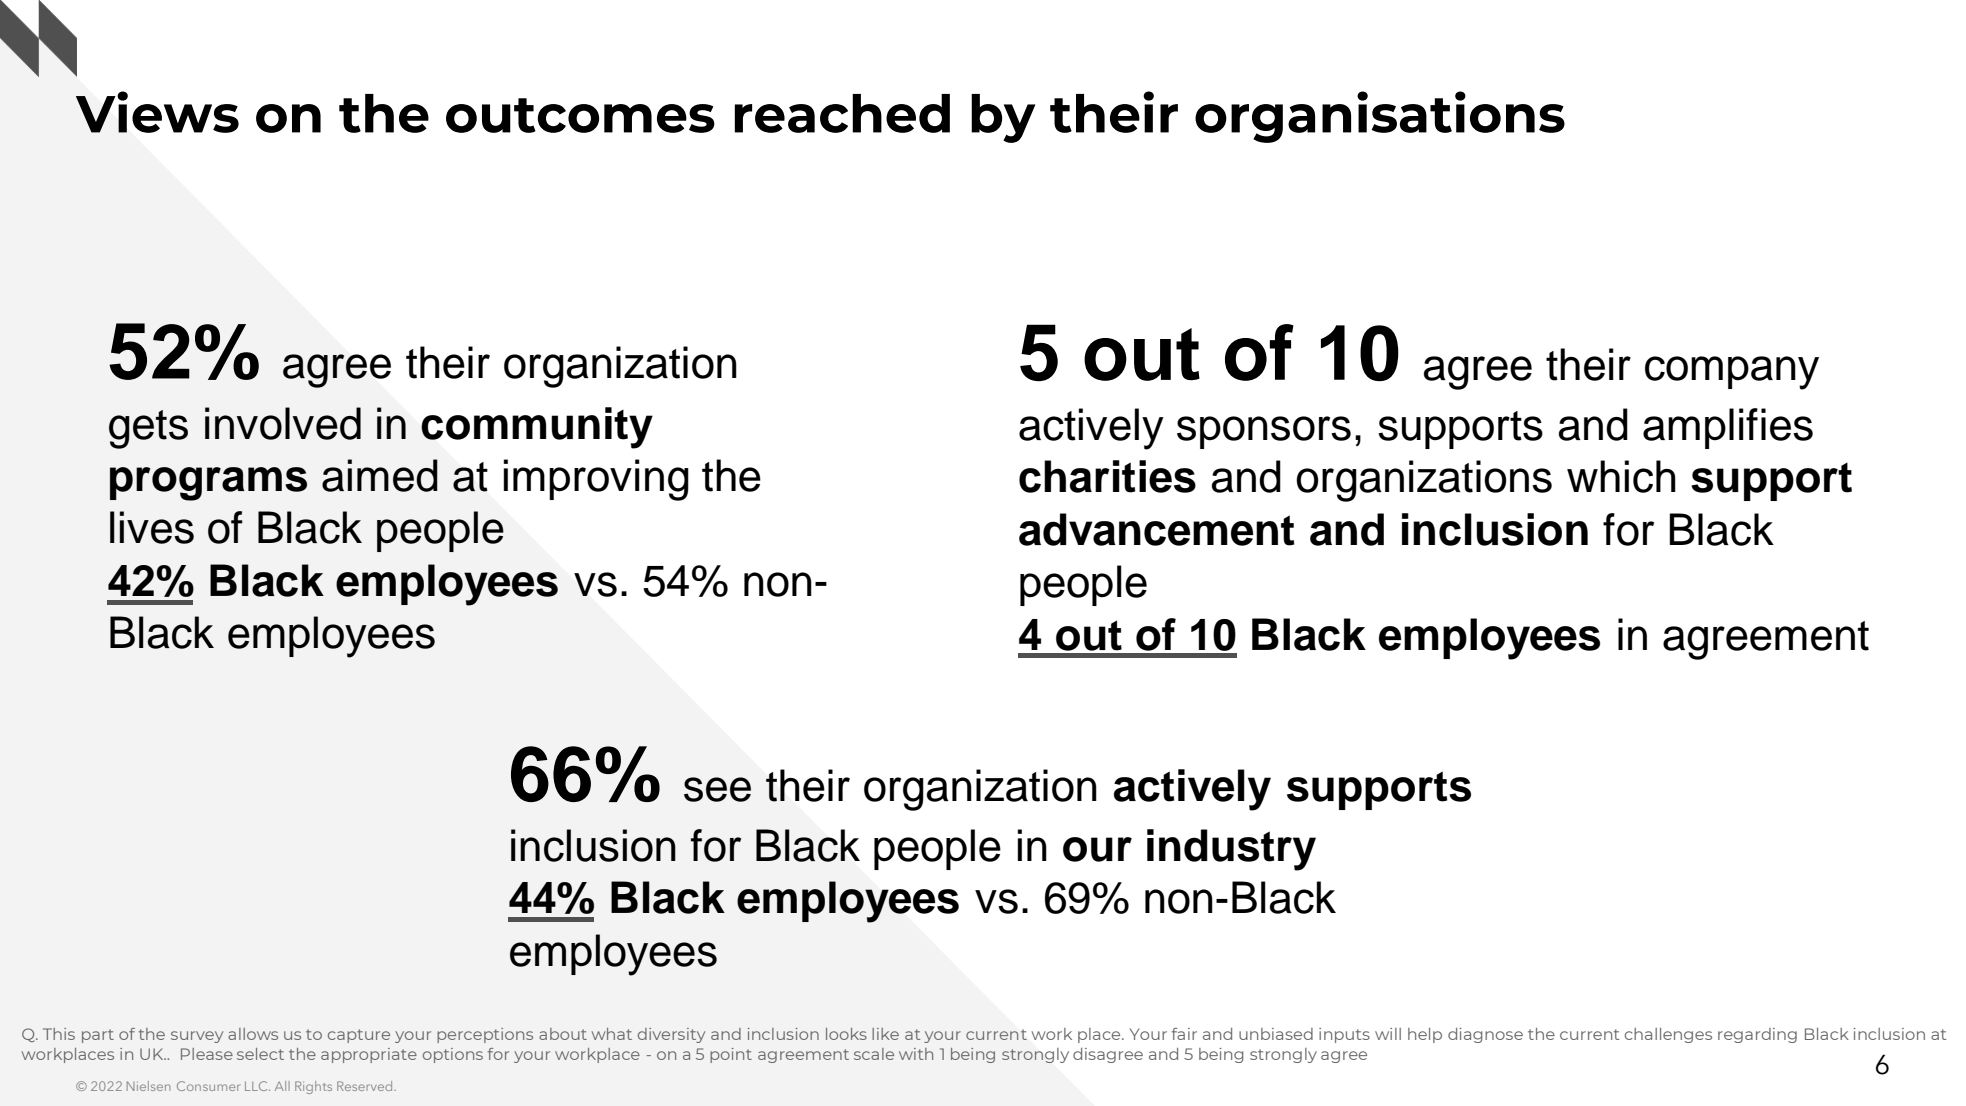  Describe the element at coordinates (842, 113) in the page. I see `reached` at that location.
